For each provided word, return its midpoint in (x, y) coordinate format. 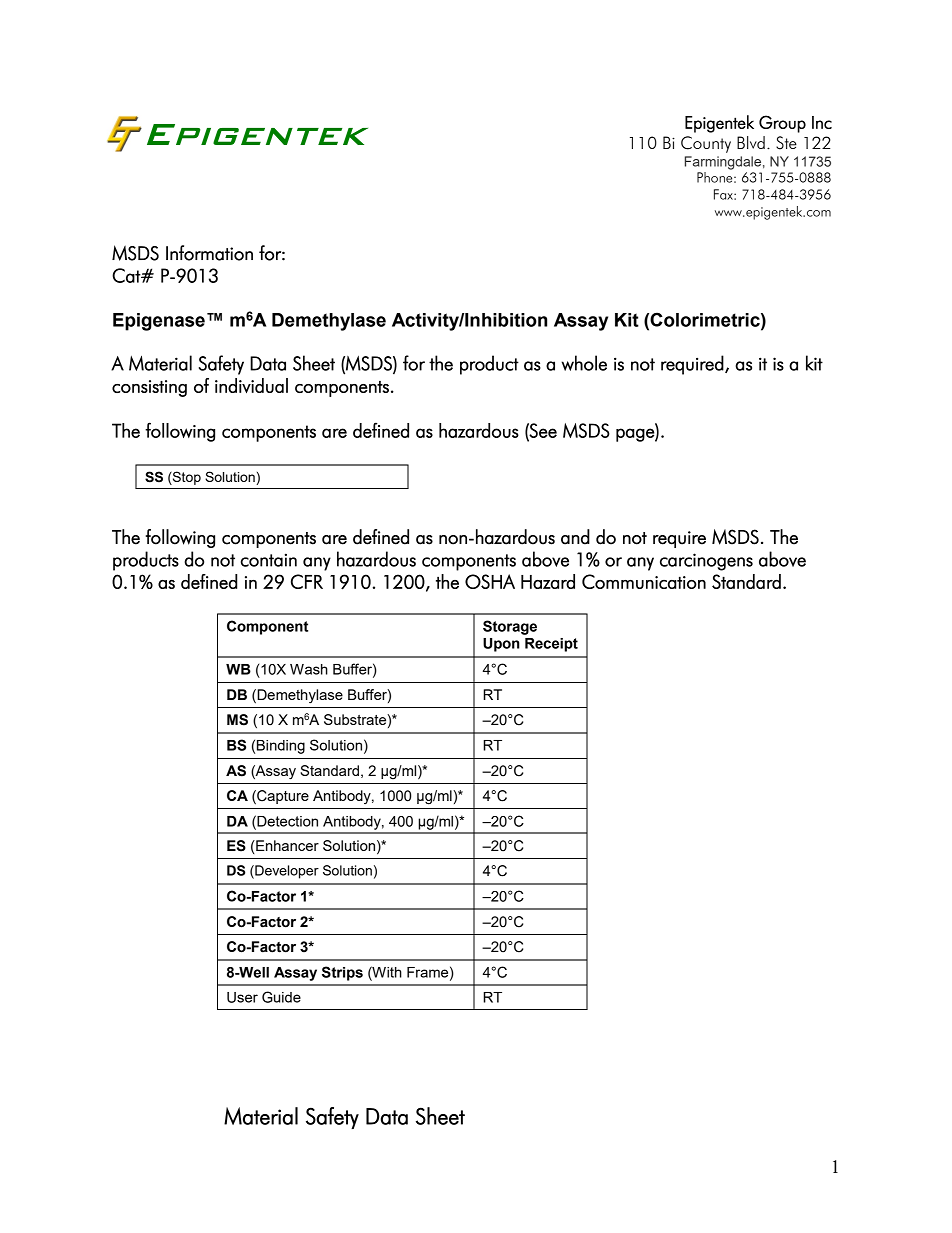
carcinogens (706, 562)
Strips (342, 973)
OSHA (490, 581)
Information (209, 253)
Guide (281, 997)
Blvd (751, 142)
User (242, 997)
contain (269, 560)
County (706, 144)
